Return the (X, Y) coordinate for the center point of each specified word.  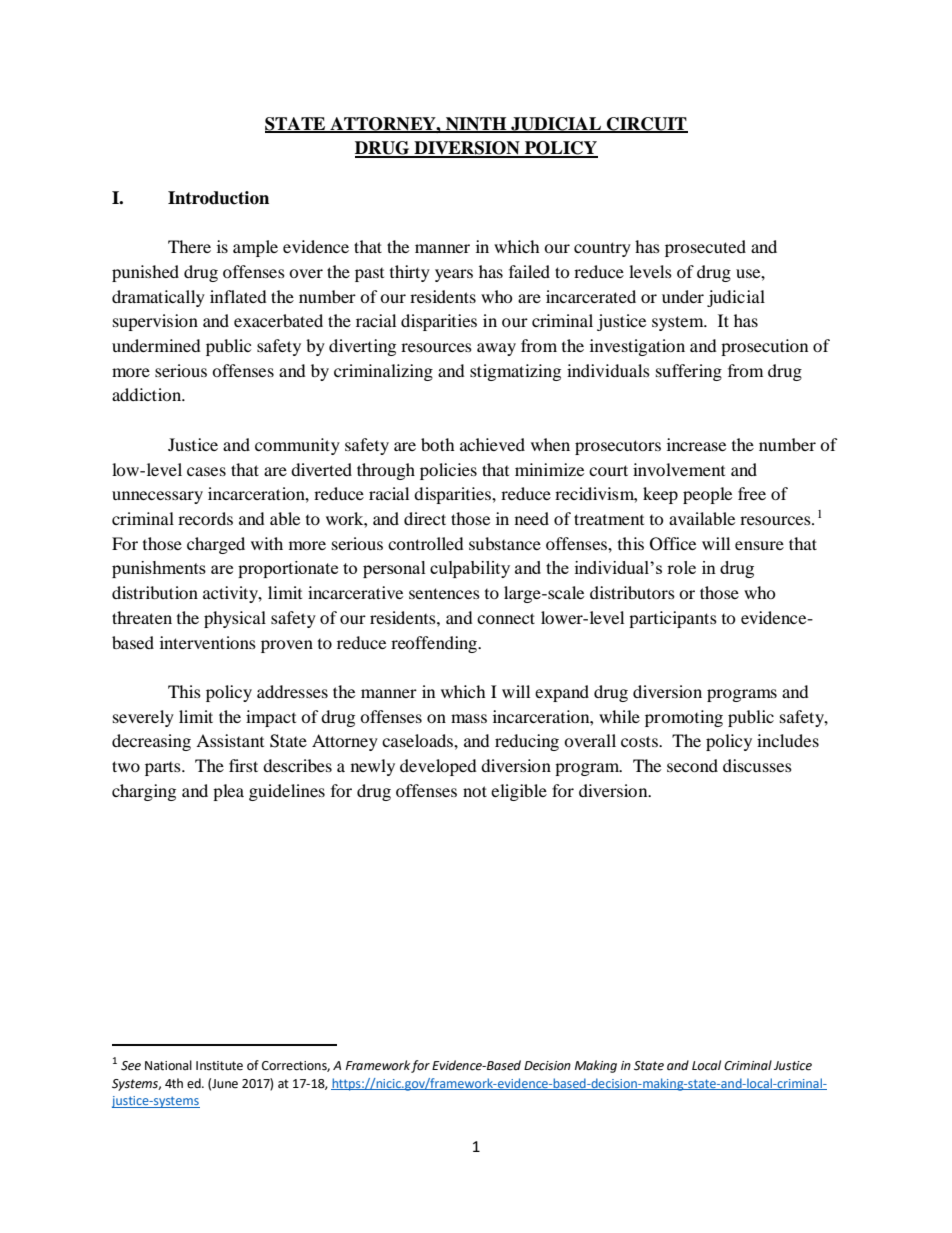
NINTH (476, 124)
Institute (219, 1066)
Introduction (218, 198)
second (692, 765)
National (168, 1065)
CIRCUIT (646, 124)
